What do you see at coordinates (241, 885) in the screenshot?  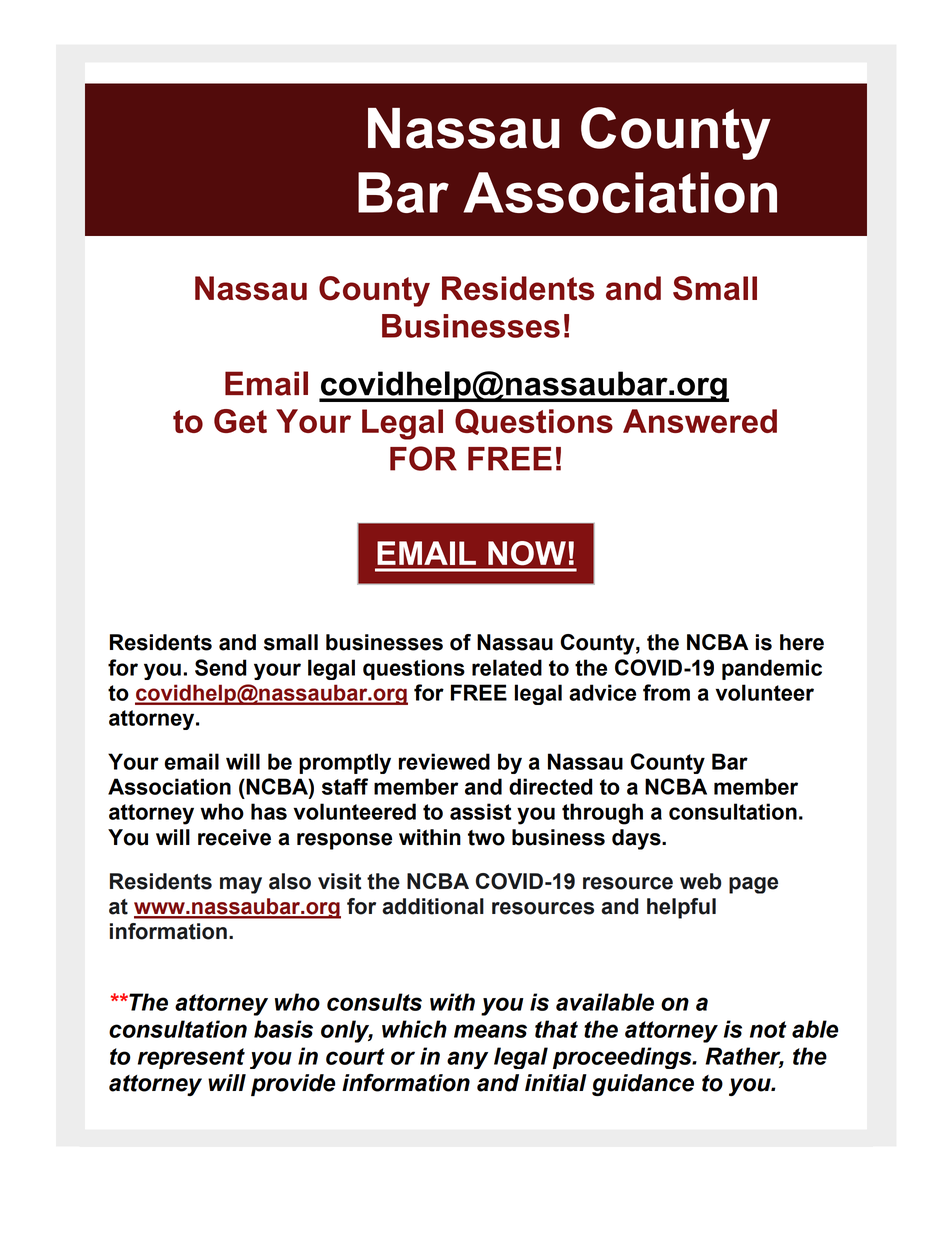 I see `may` at bounding box center [241, 885].
